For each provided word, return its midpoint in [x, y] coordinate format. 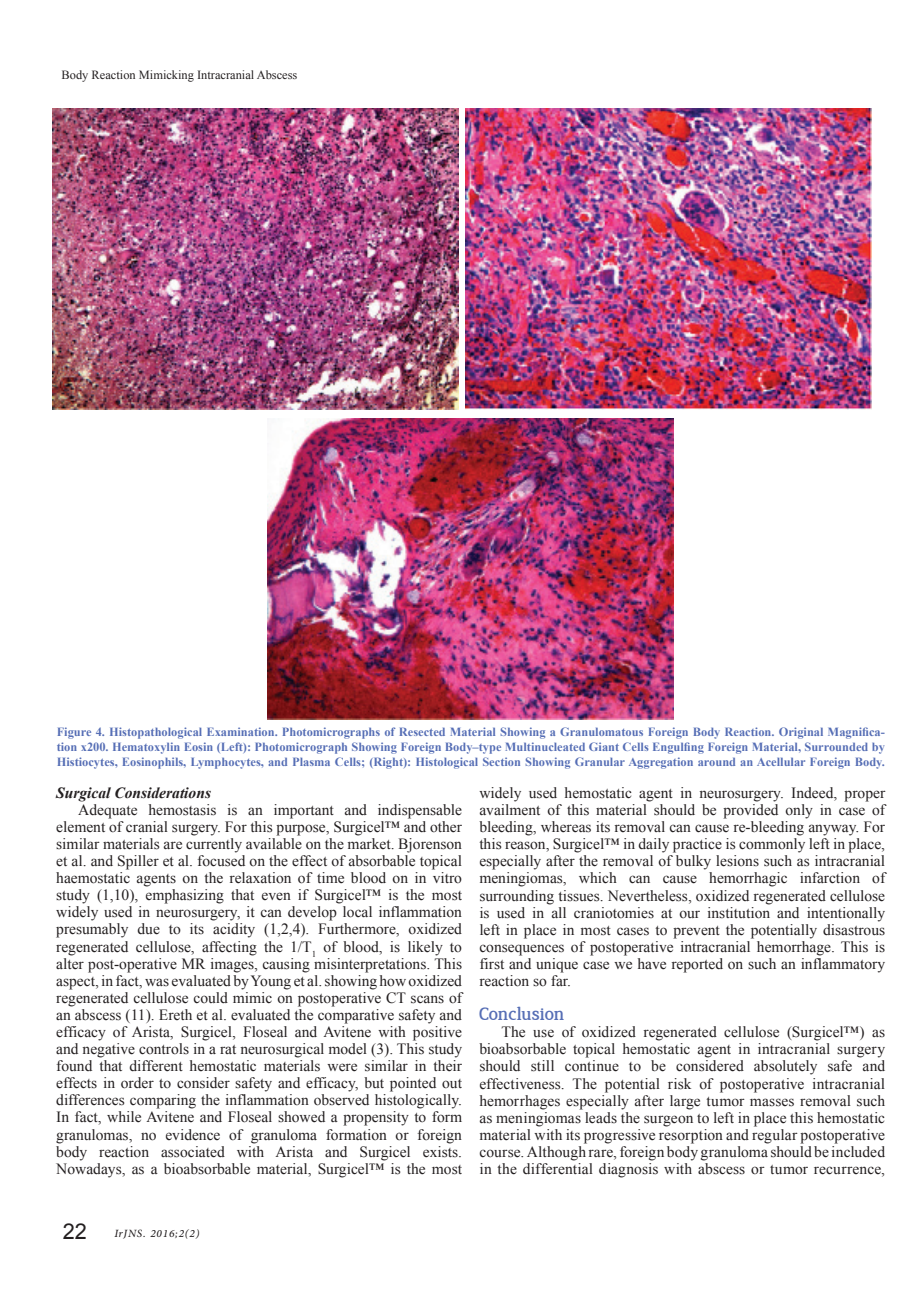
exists [441, 1150]
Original [801, 733]
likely [425, 948]
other [446, 827]
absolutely [785, 1067]
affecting [229, 948]
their [447, 1066]
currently [214, 845]
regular [775, 1136]
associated [193, 1152]
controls [164, 1049]
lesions [737, 861]
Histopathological [156, 733]
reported [697, 965]
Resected [422, 731]
